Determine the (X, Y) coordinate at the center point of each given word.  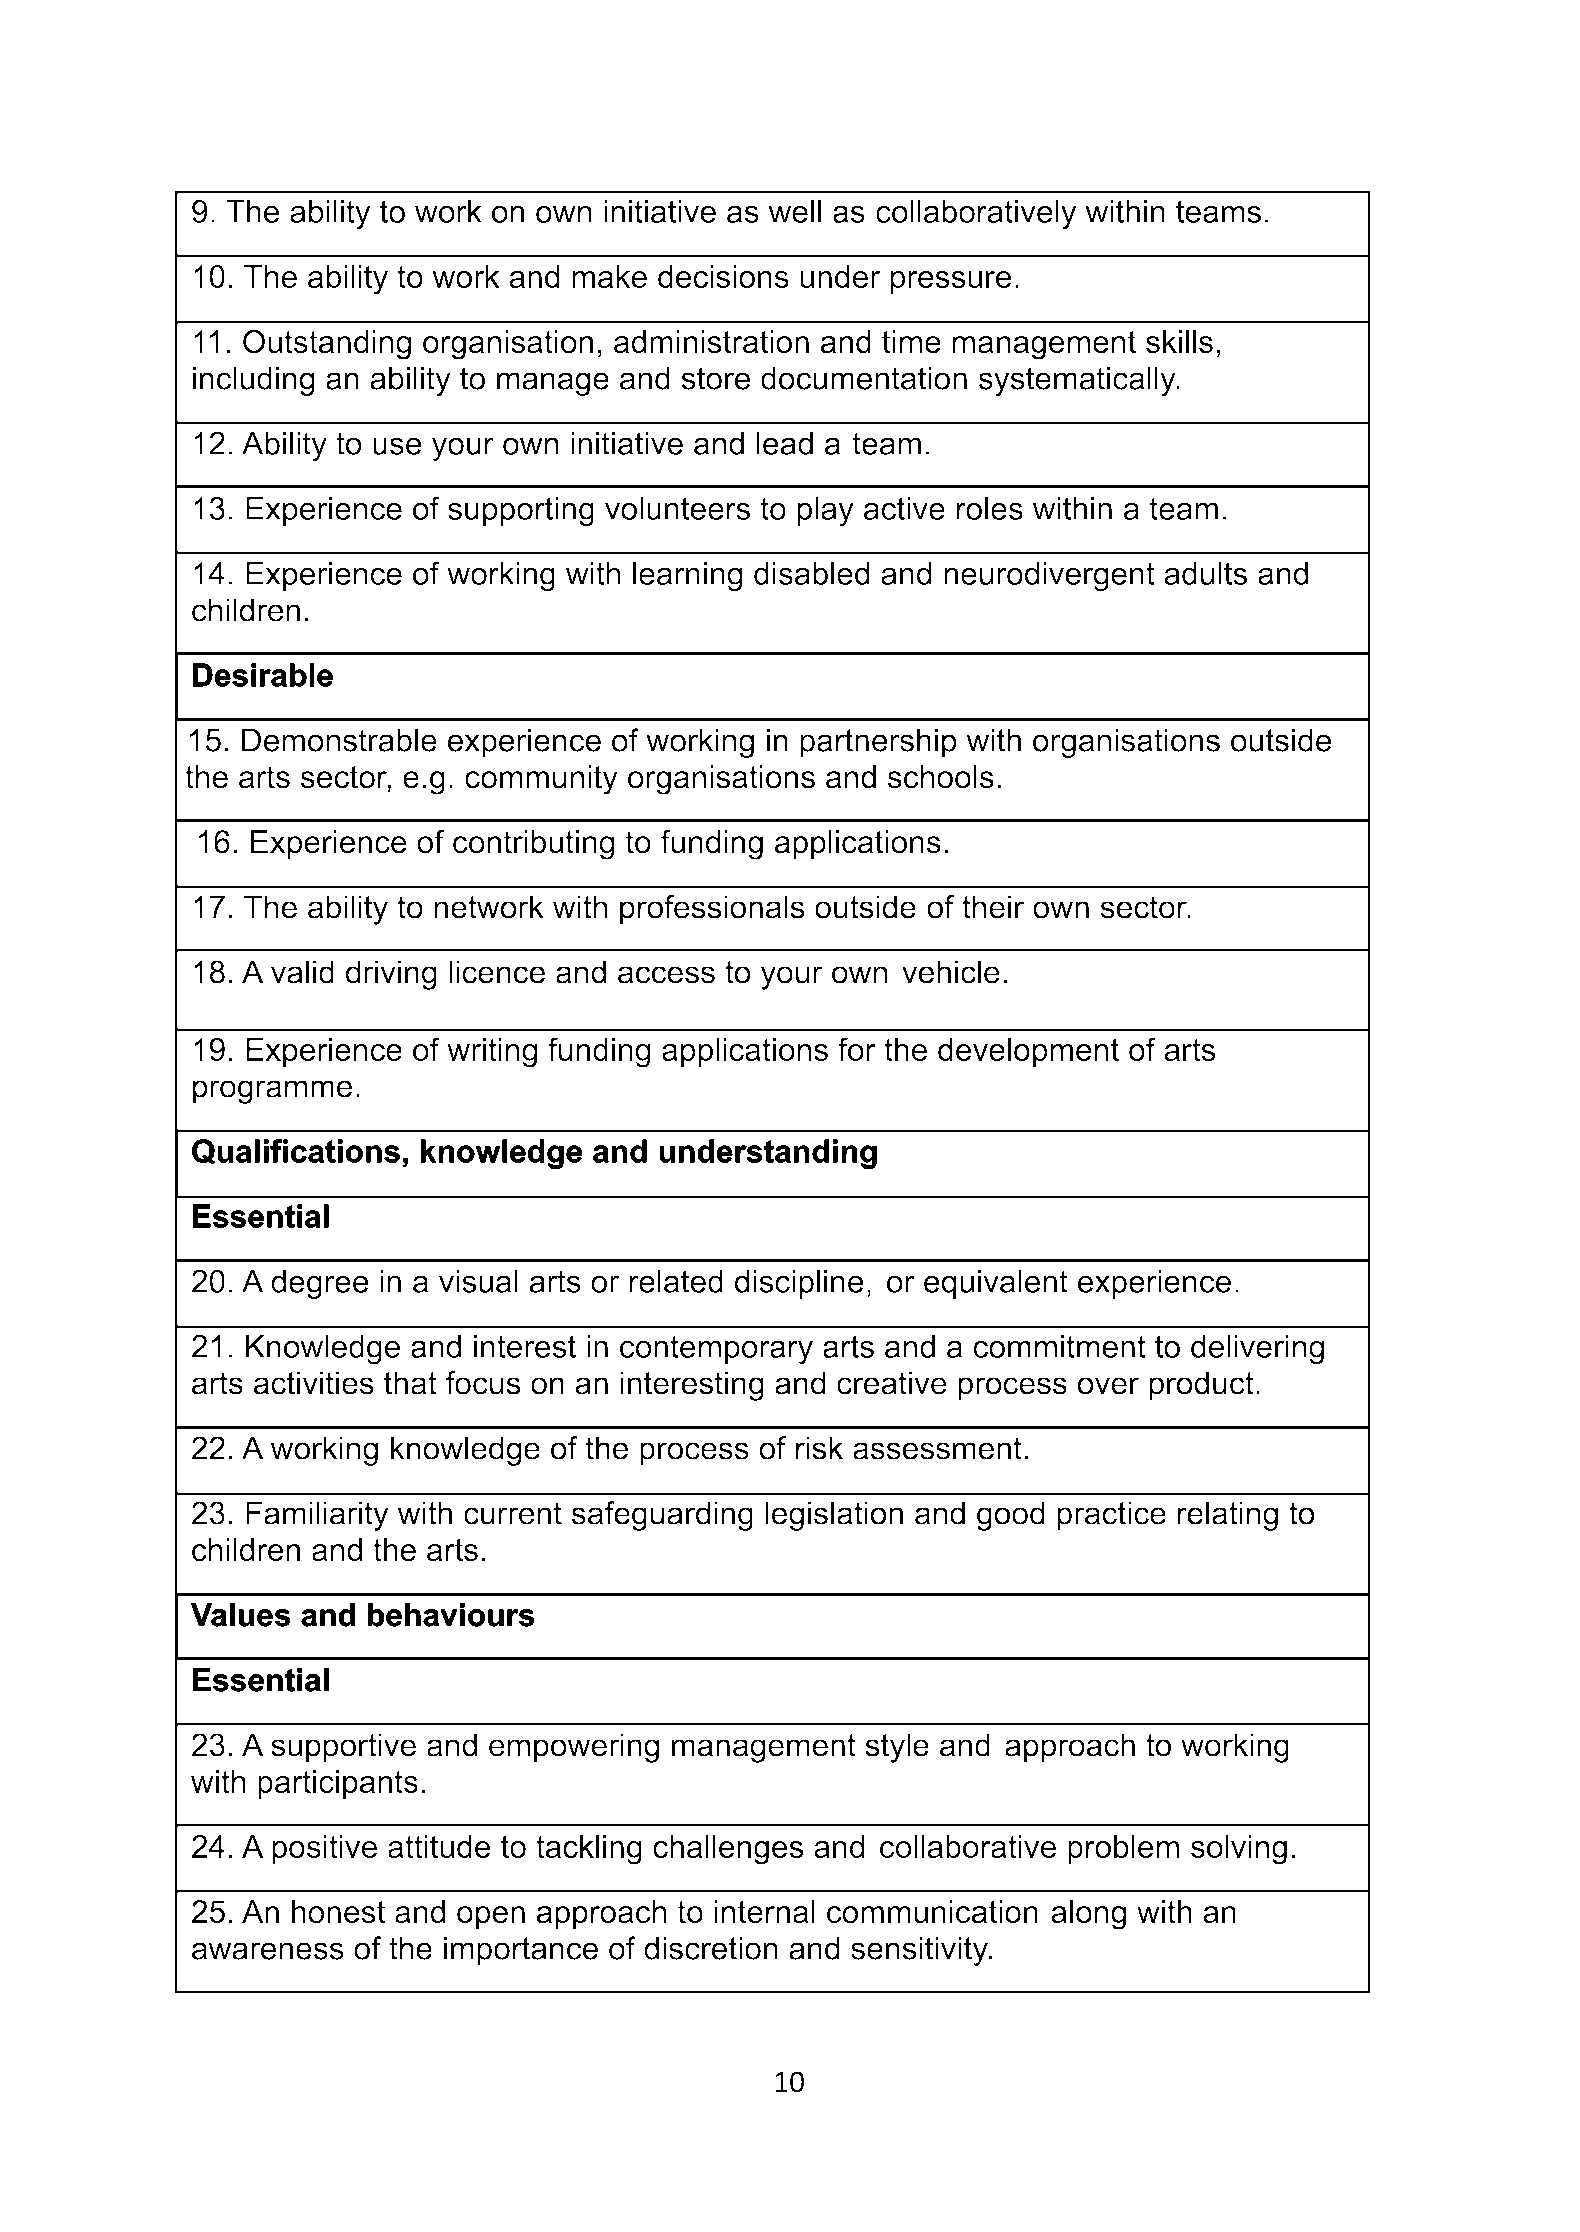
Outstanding (327, 344)
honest (338, 1912)
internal (764, 1912)
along (1088, 1915)
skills (1179, 342)
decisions (723, 276)
